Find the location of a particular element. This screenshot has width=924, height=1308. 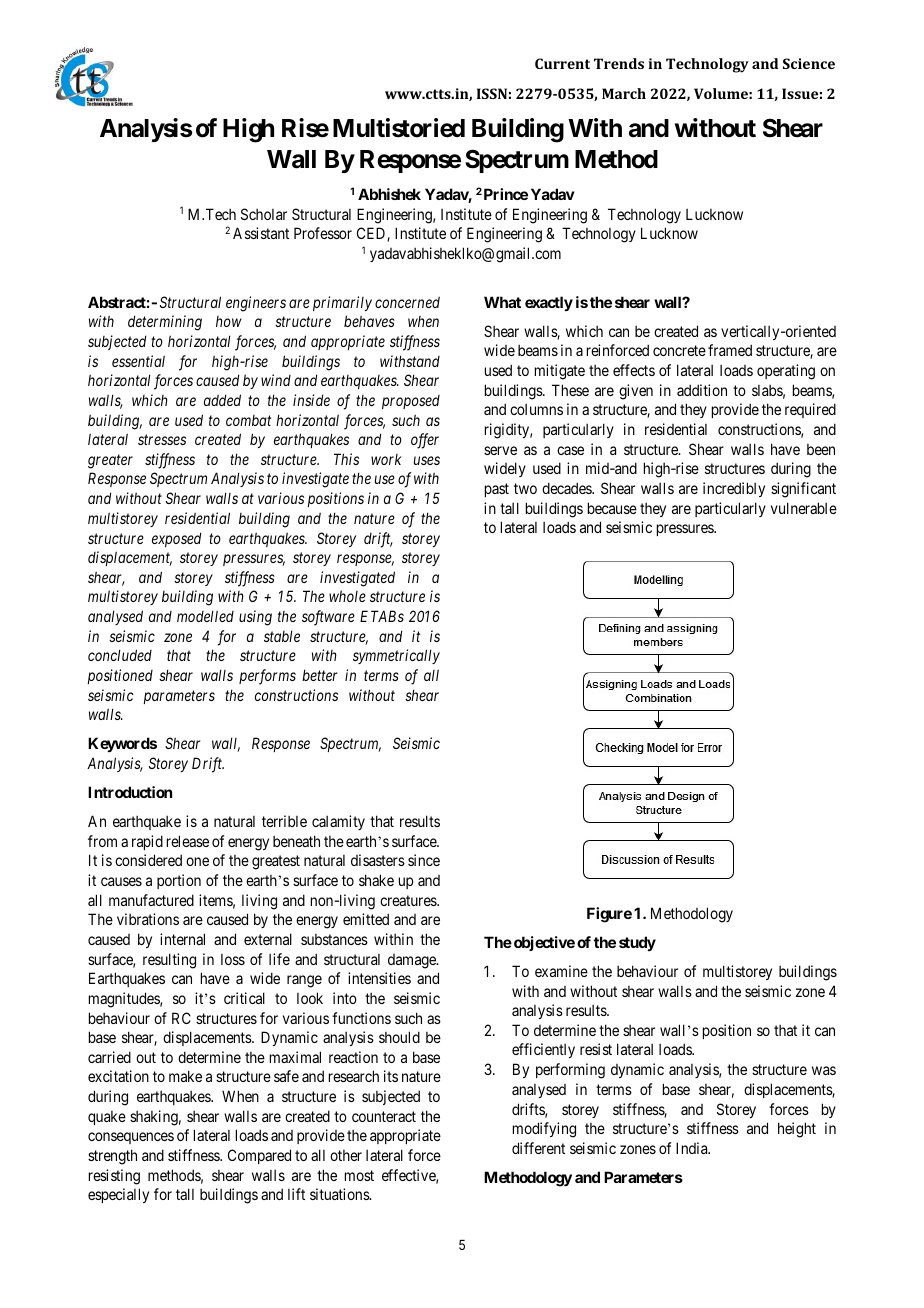

Compared is located at coordinates (259, 1156).
